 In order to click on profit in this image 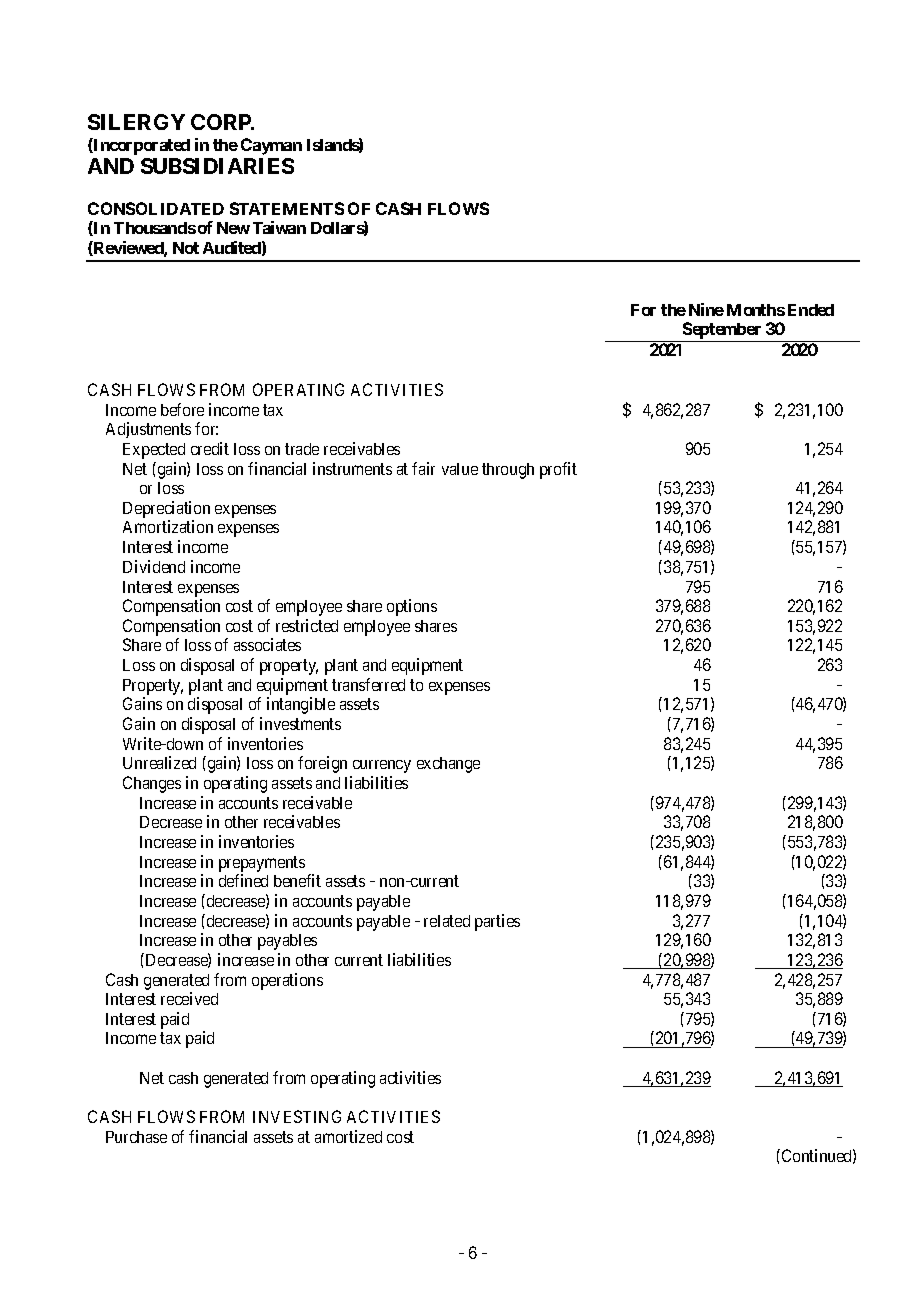, I will do `click(558, 470)`.
